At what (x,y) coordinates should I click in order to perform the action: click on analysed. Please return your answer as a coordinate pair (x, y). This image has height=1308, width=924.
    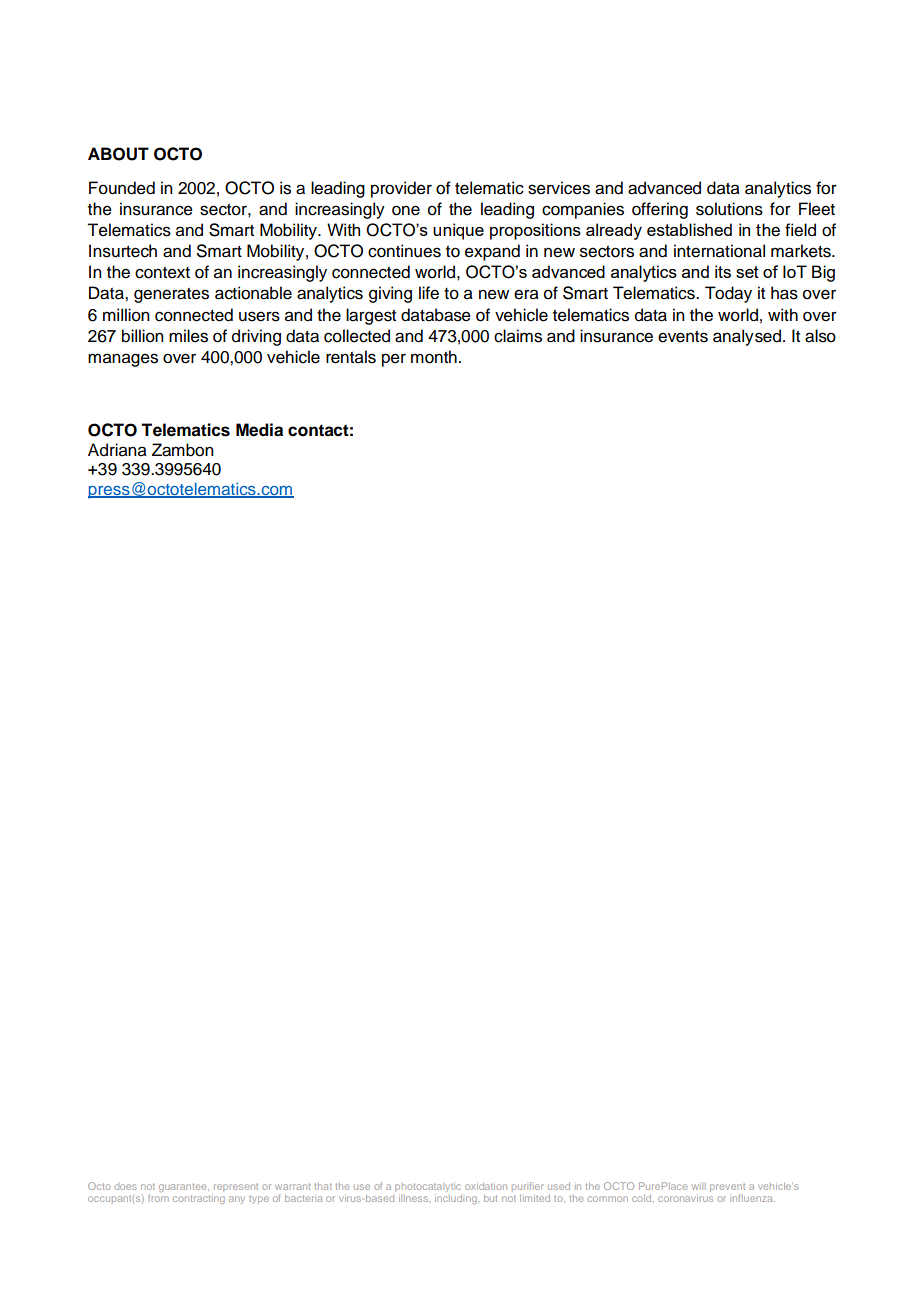
    Looking at the image, I should click on (748, 337).
